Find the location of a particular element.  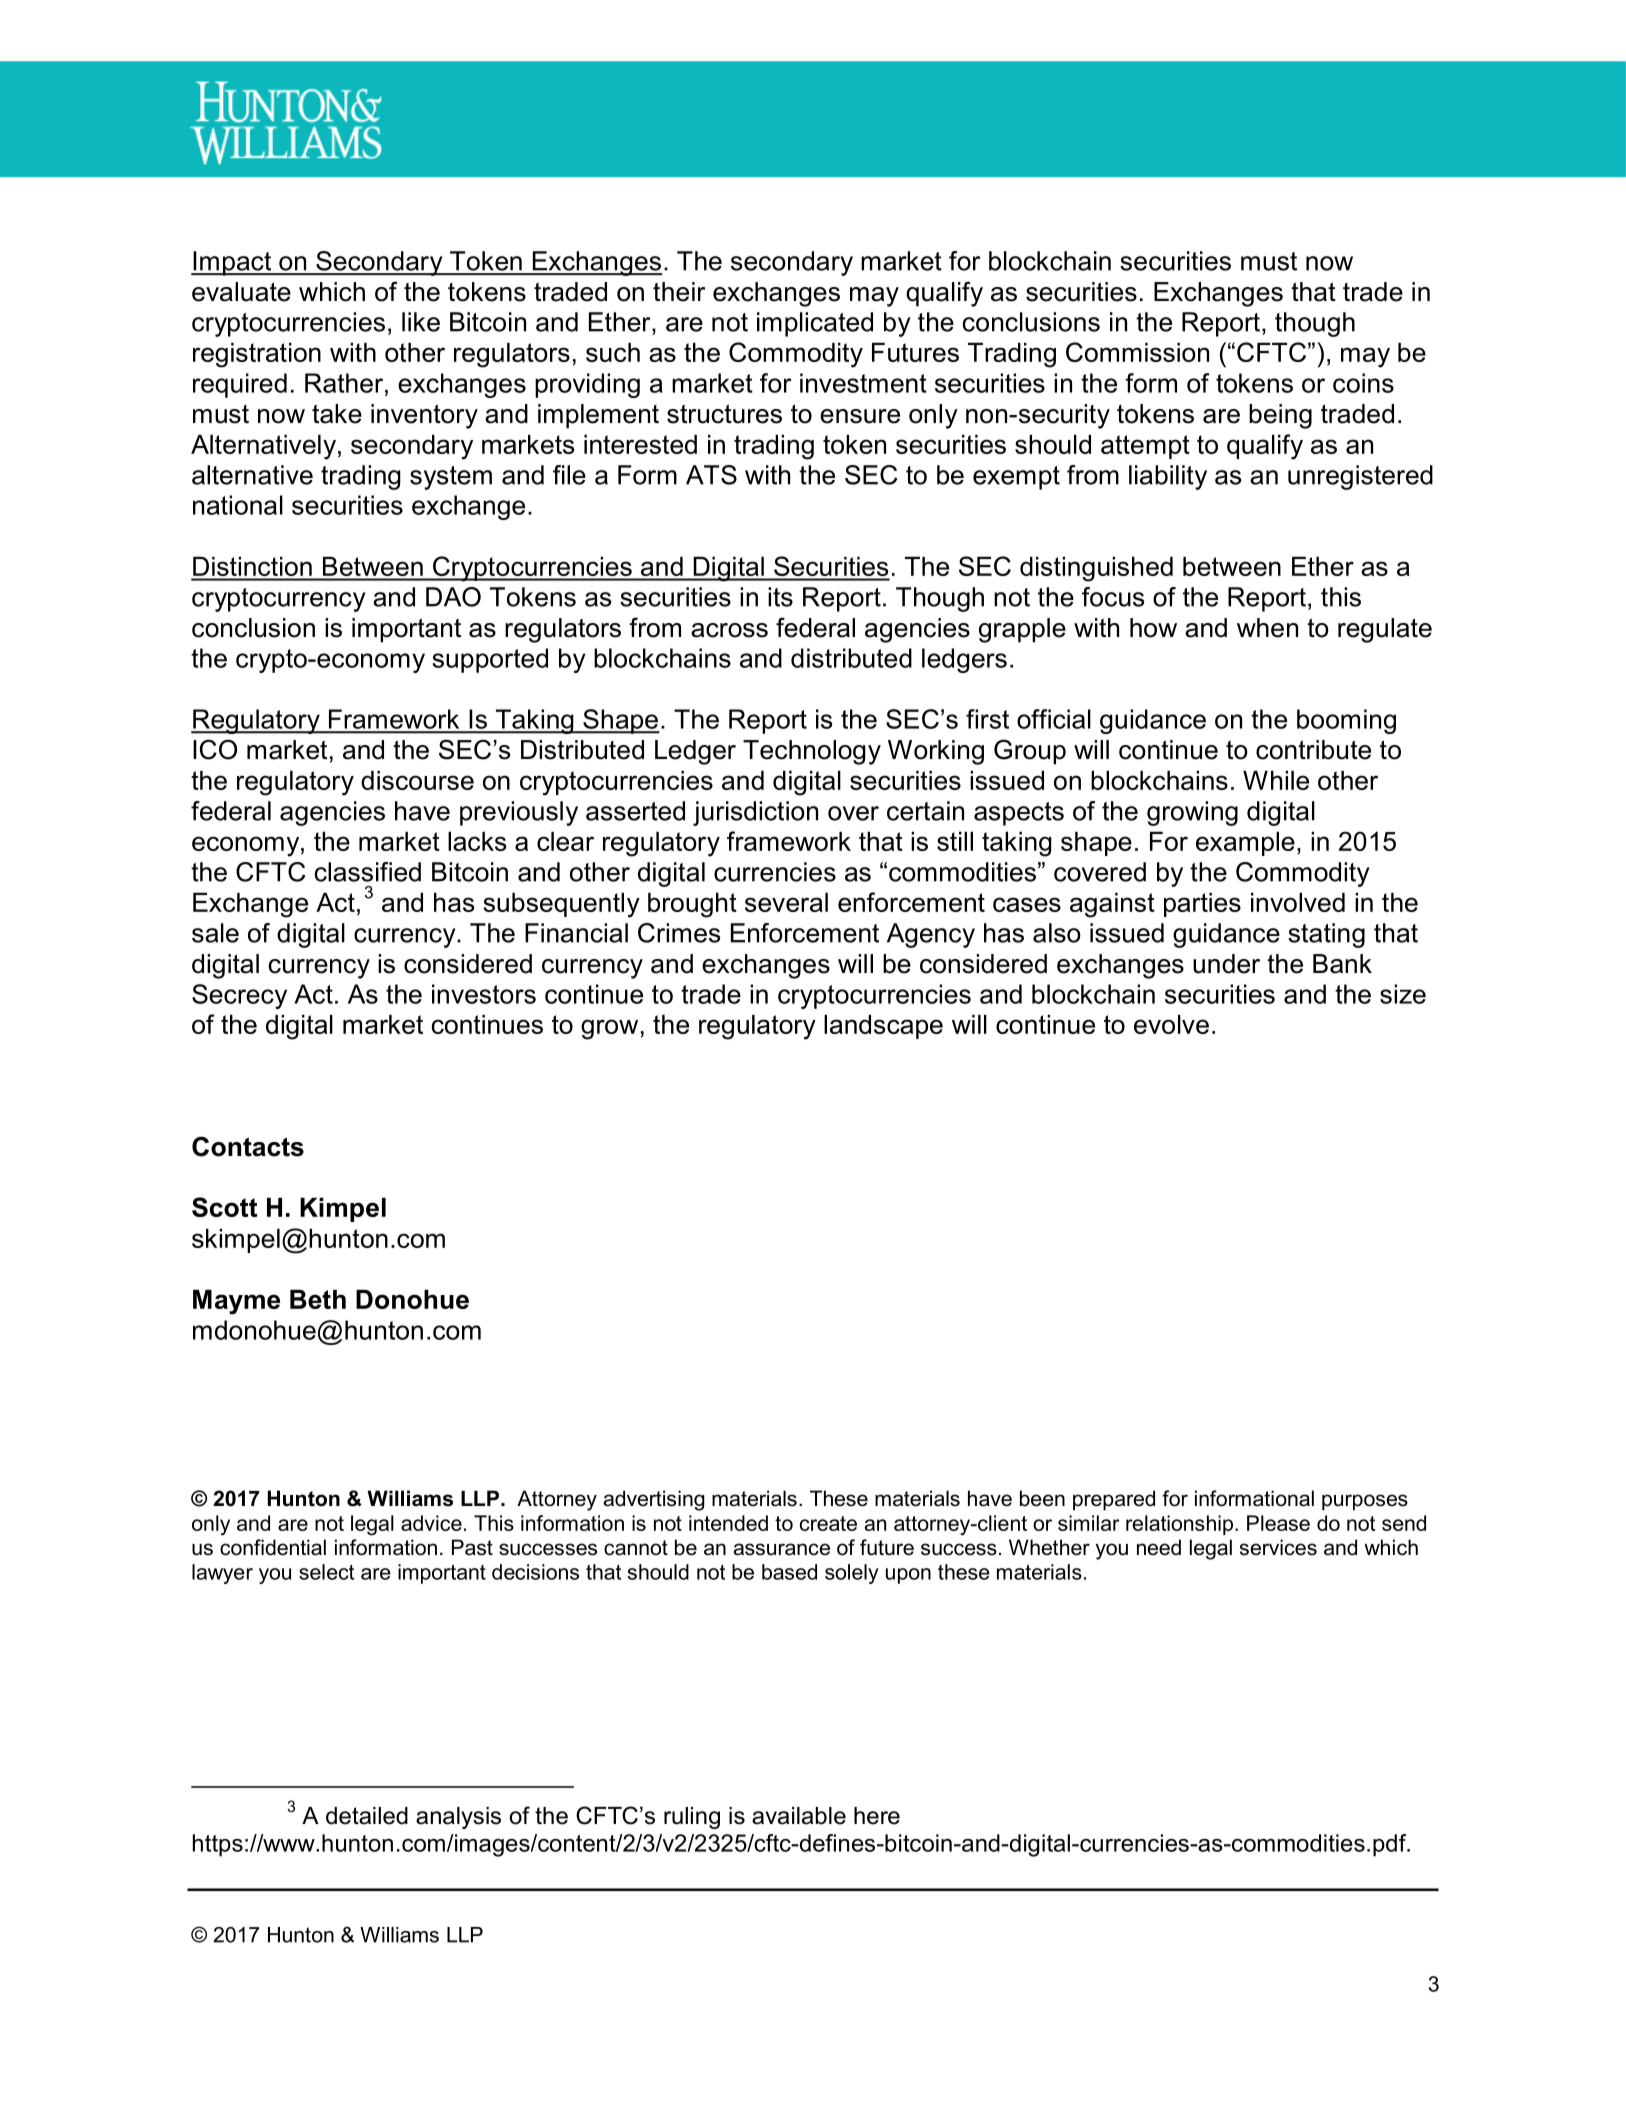

discourse is located at coordinates (417, 780).
